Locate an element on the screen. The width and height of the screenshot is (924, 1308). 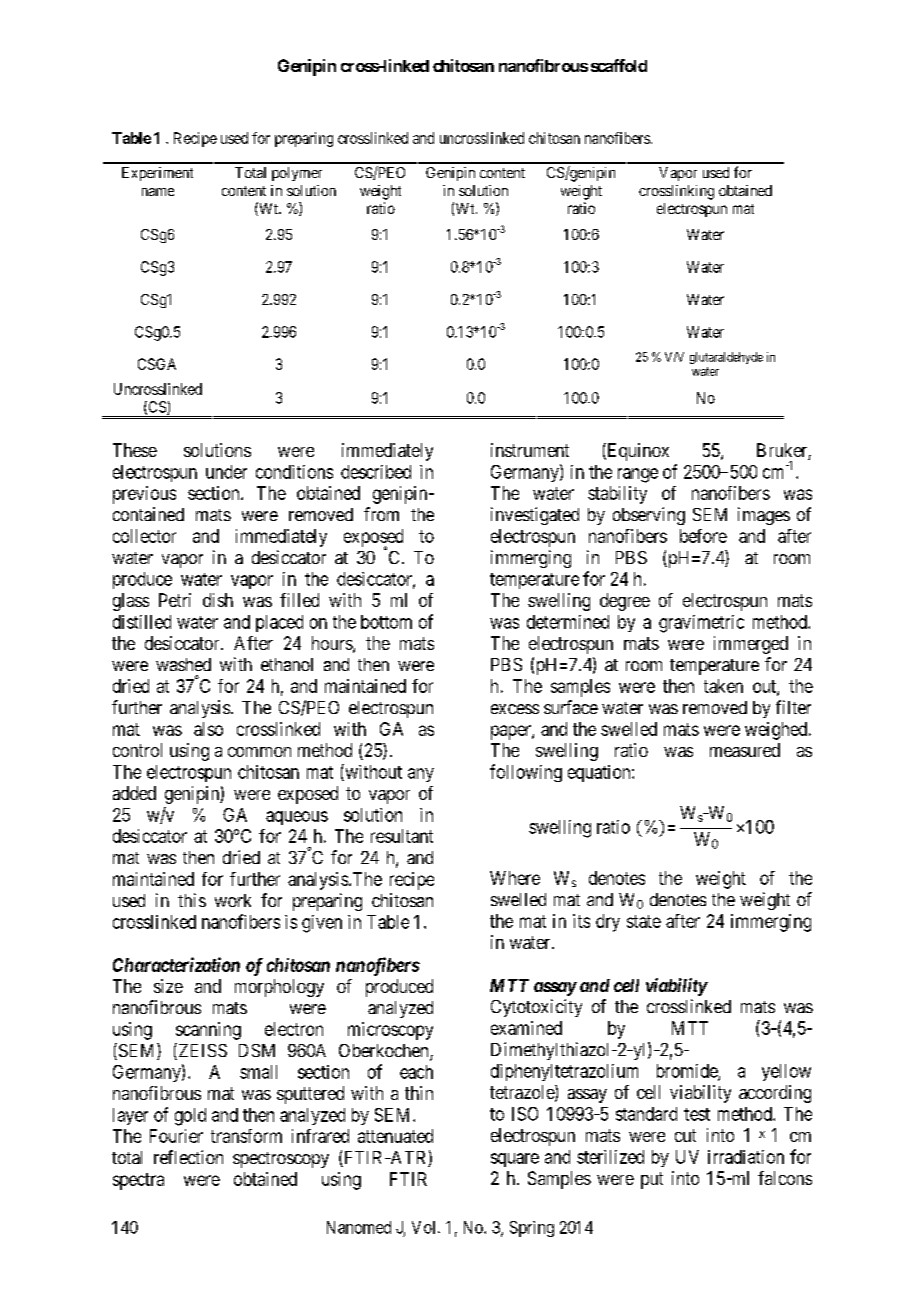
before is located at coordinates (703, 536).
